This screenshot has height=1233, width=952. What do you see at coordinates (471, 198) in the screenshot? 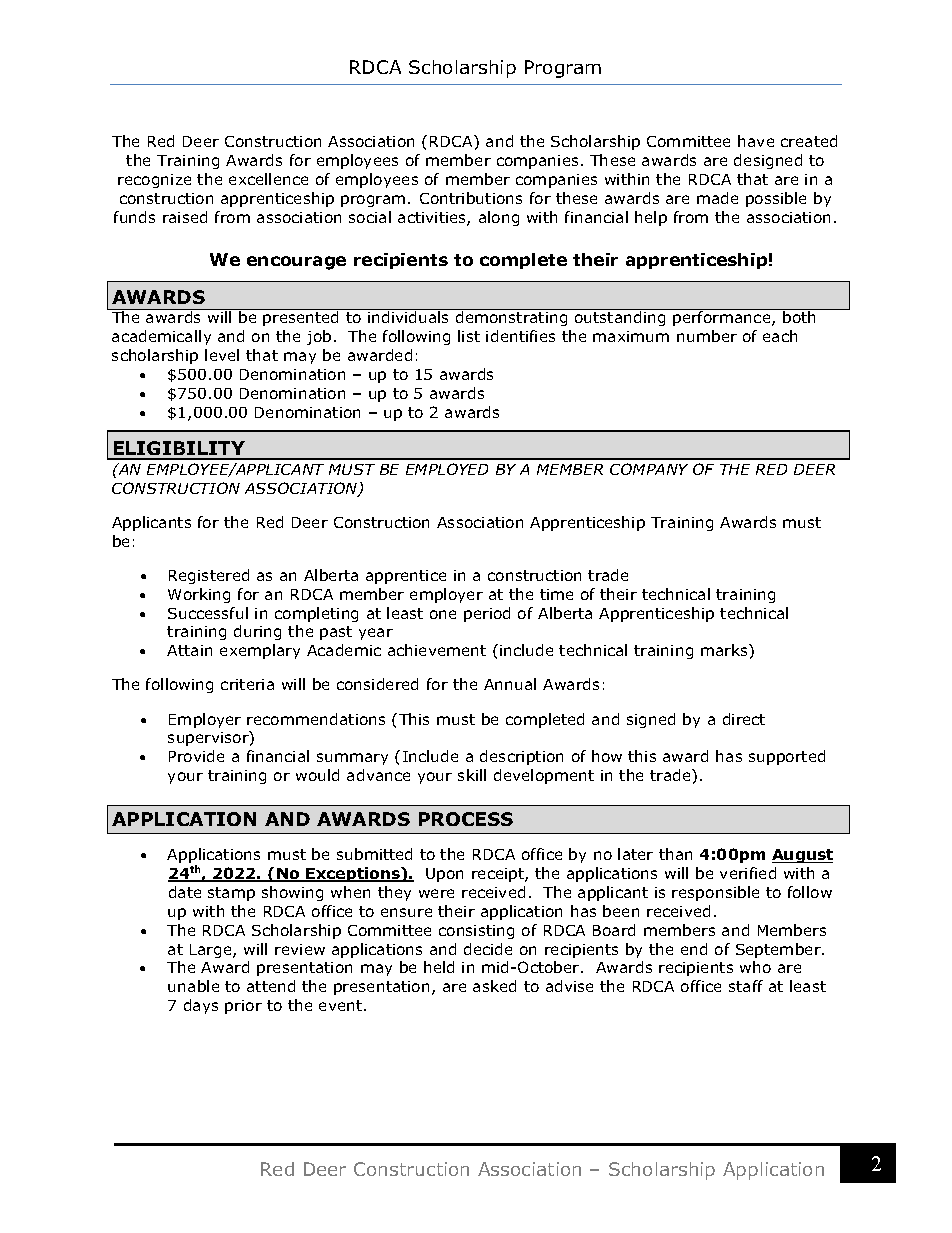
I see `Contributions` at bounding box center [471, 198].
